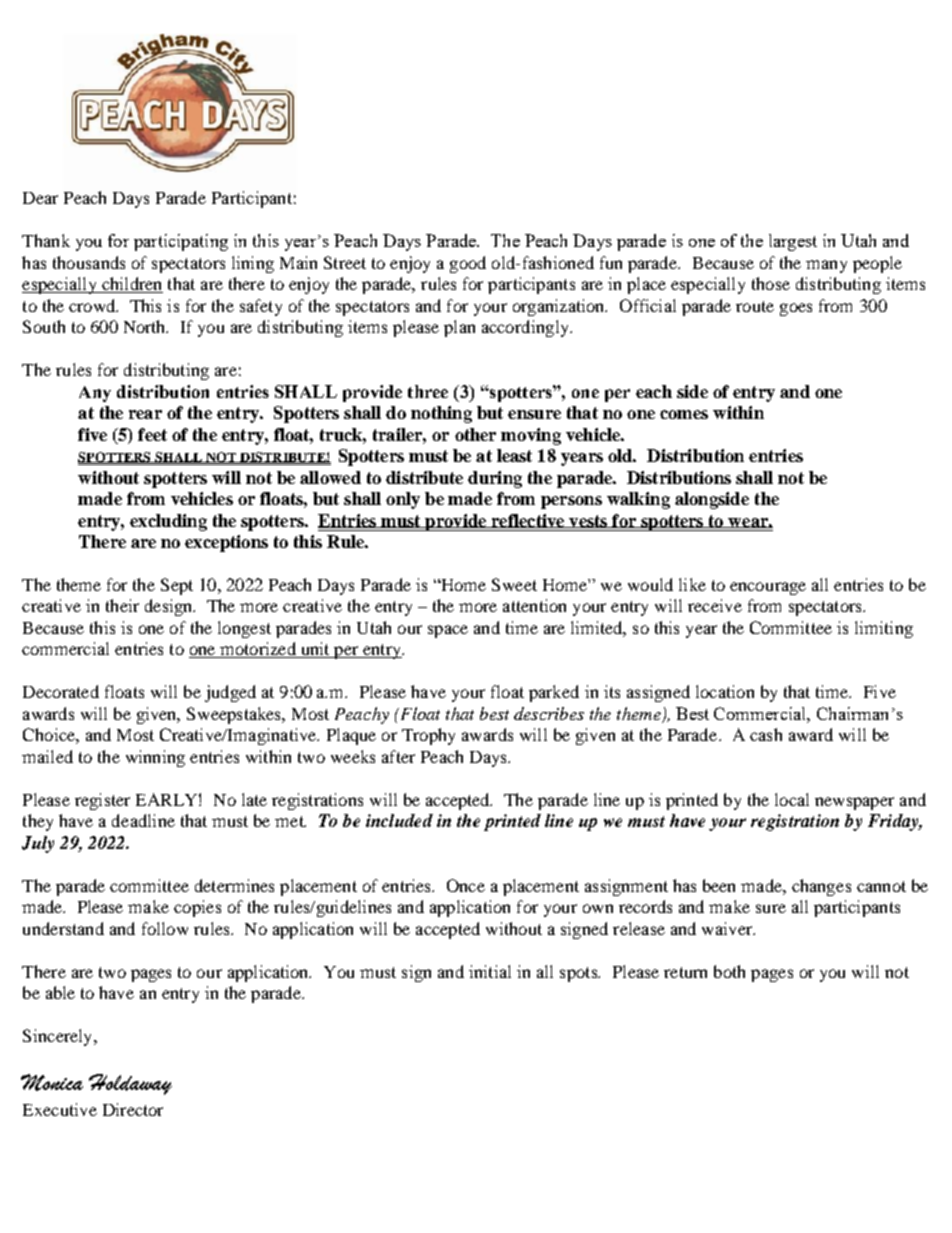 The height and width of the screenshot is (1233, 952). What do you see at coordinates (448, 631) in the screenshot?
I see `space` at bounding box center [448, 631].
